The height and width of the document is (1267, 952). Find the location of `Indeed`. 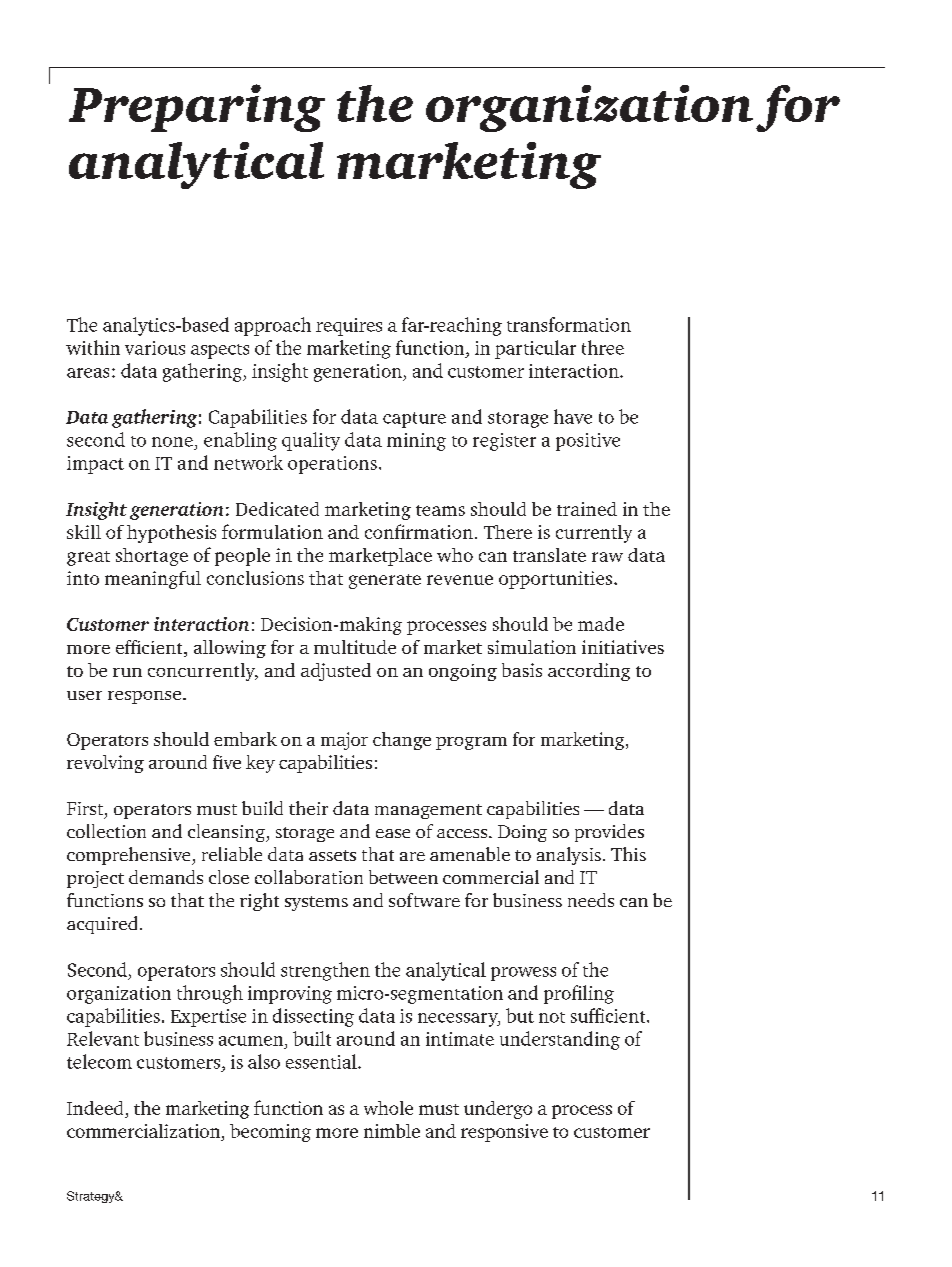

Indeed is located at coordinates (95, 1108).
